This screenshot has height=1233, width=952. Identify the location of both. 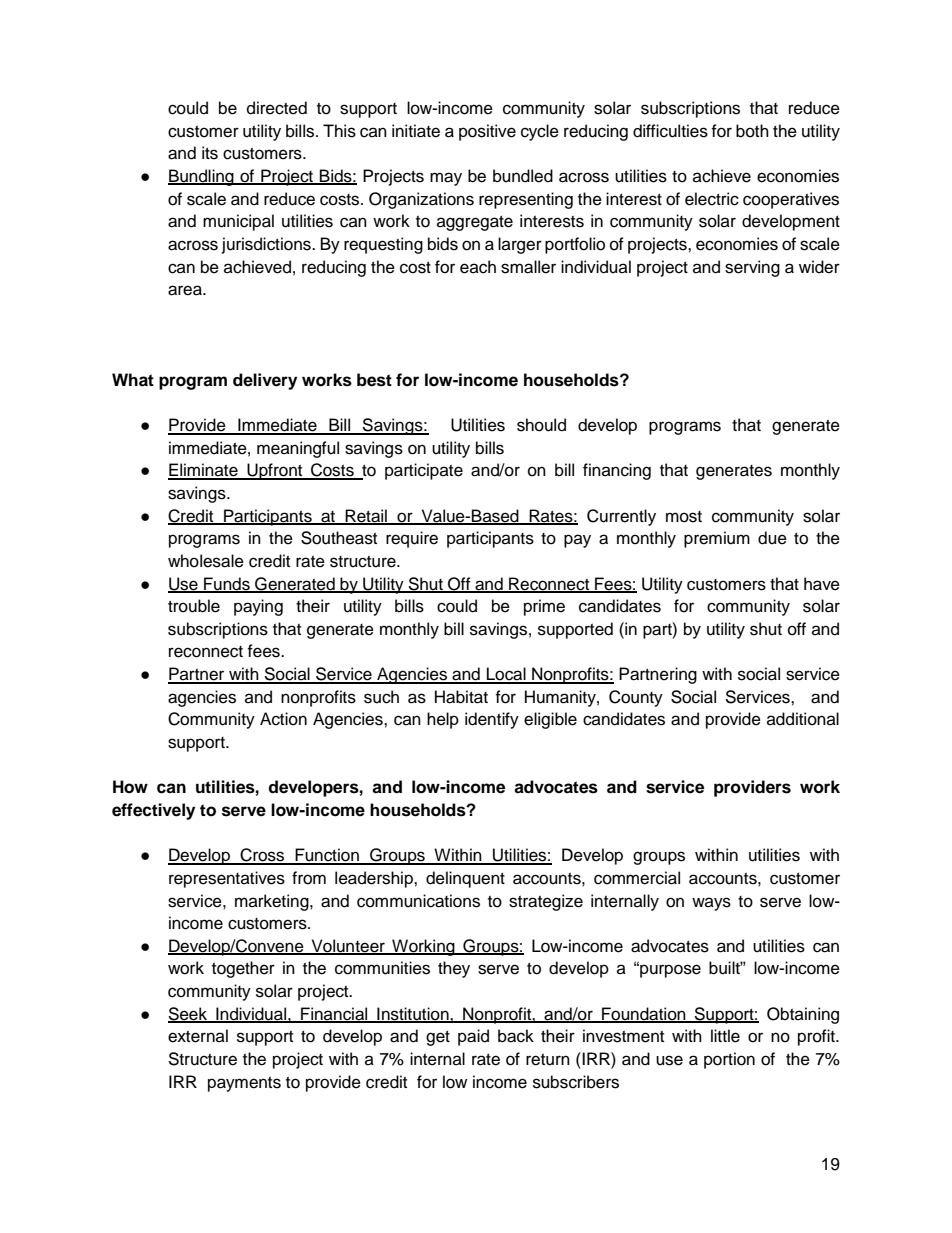
(752, 131).
